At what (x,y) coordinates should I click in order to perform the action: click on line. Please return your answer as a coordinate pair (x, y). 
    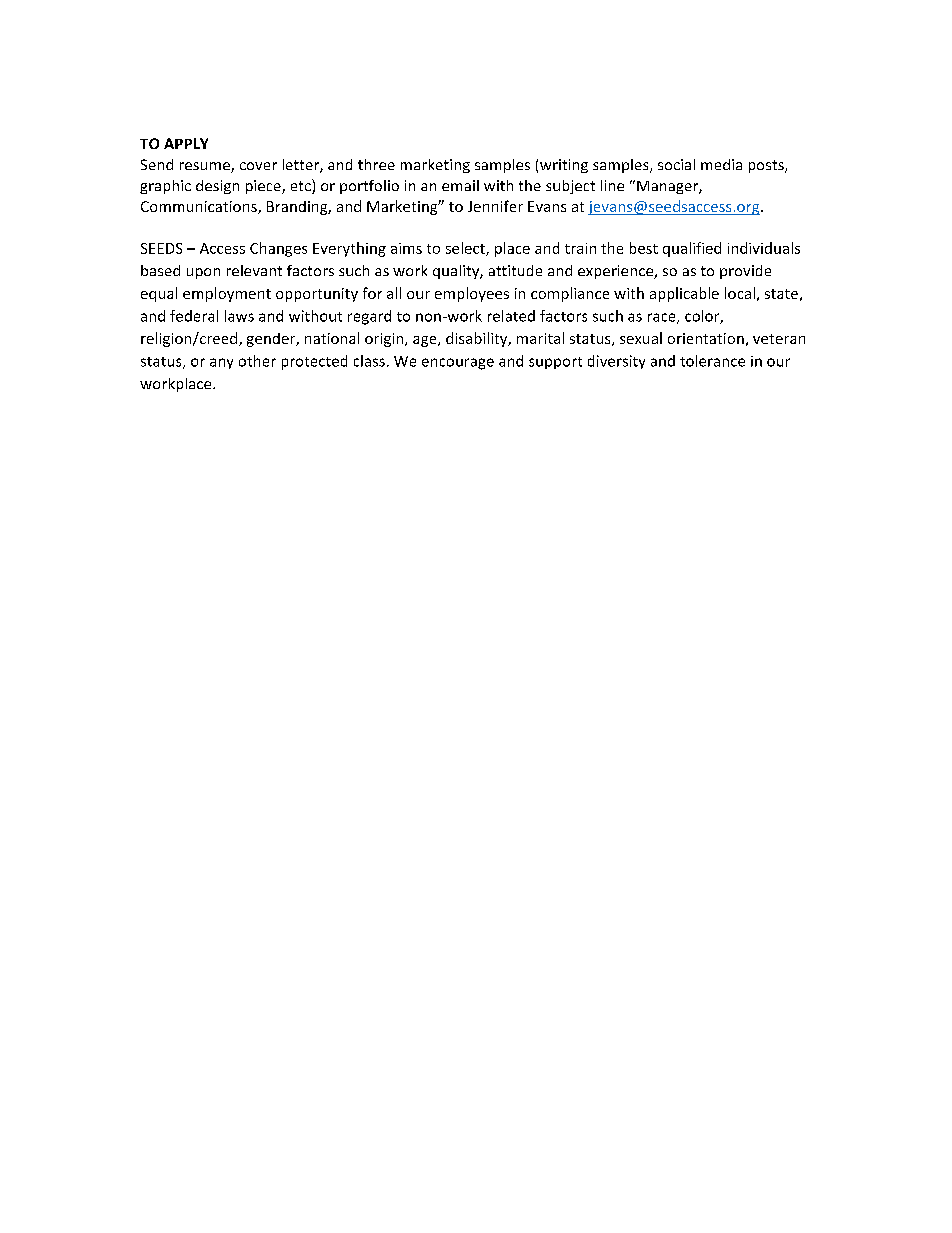
    Looking at the image, I should click on (612, 185).
